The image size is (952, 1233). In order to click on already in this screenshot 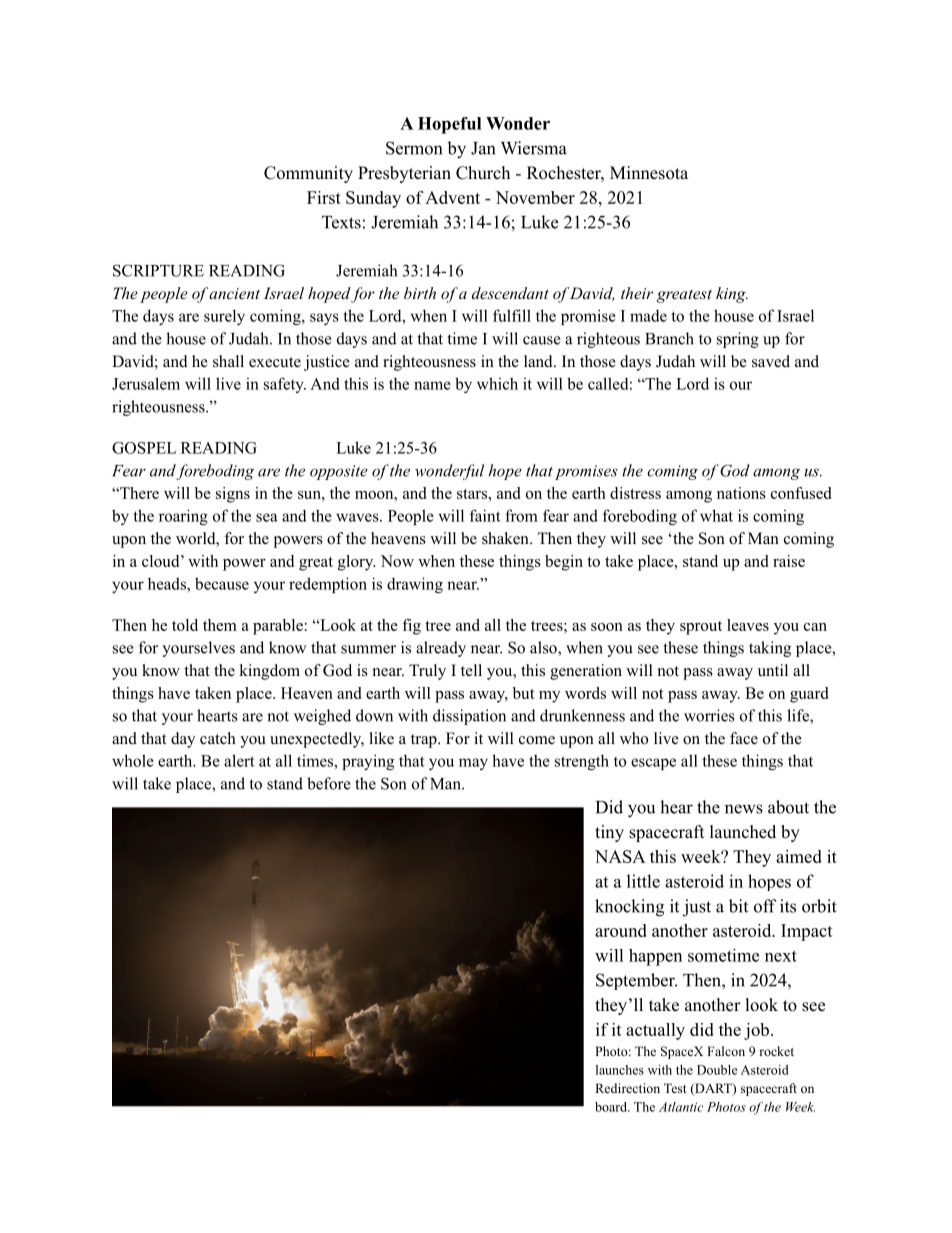, I will do `click(441, 649)`.
